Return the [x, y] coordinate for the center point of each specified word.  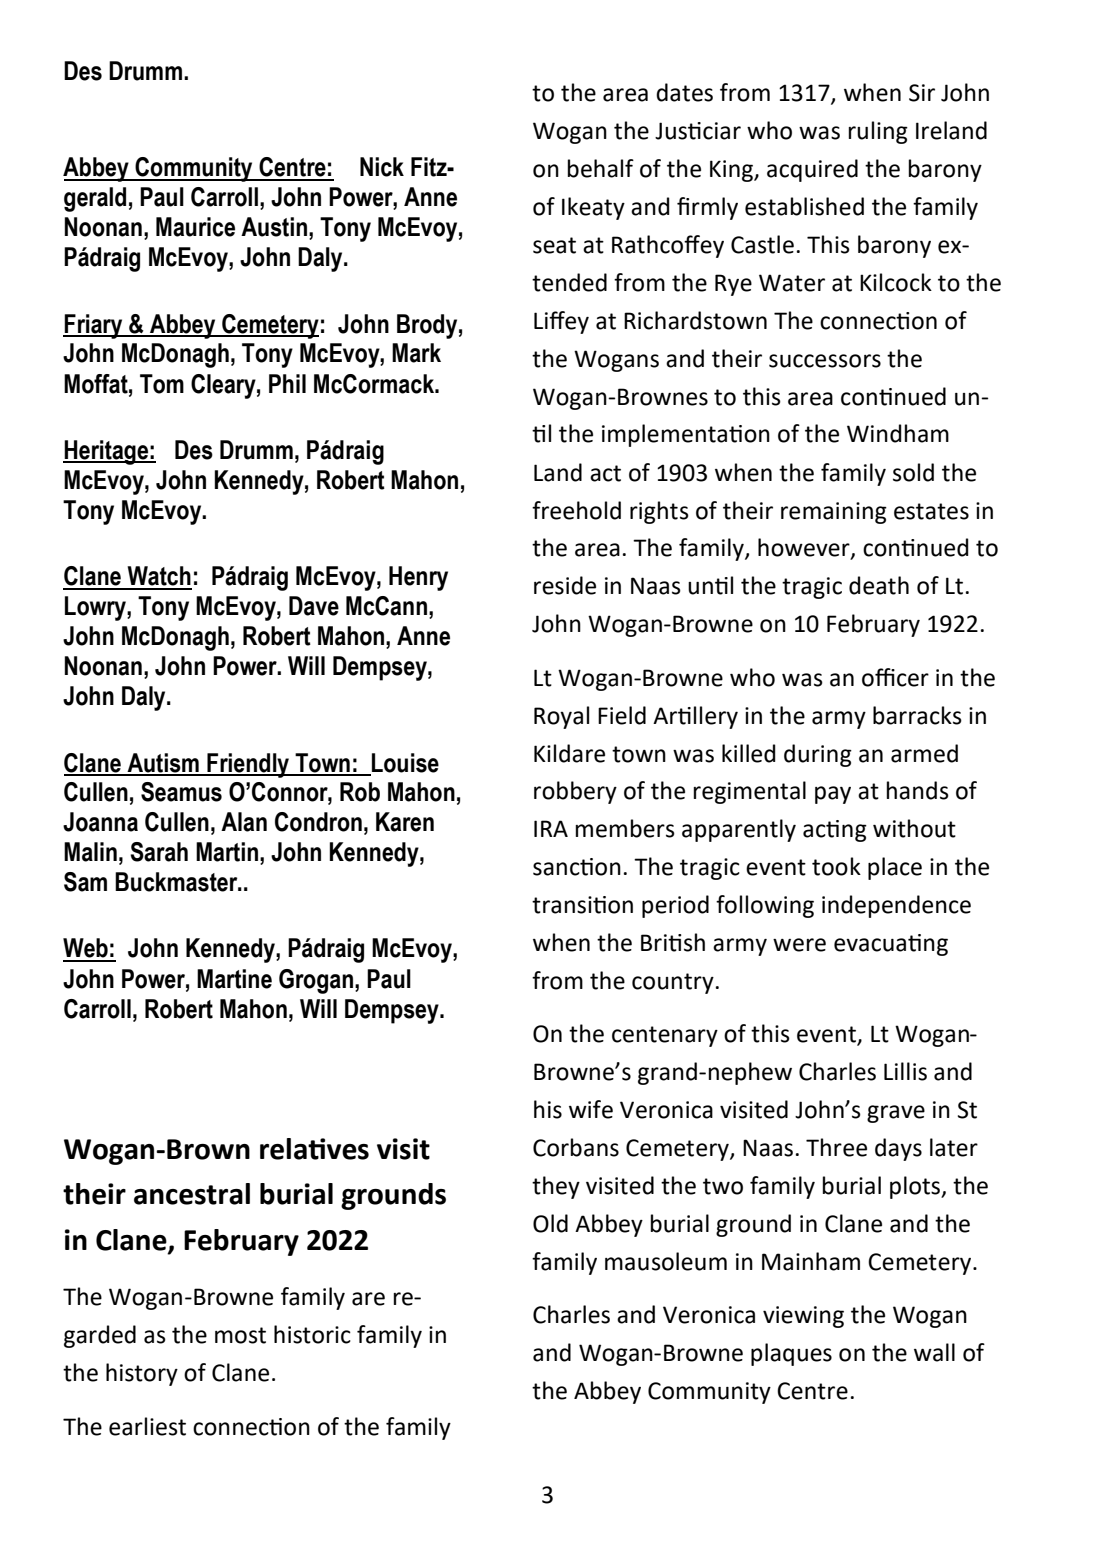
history [142, 1374]
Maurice [195, 227]
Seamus [181, 792]
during [818, 755]
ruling [878, 132]
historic [312, 1334]
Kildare [569, 753]
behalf [601, 168]
